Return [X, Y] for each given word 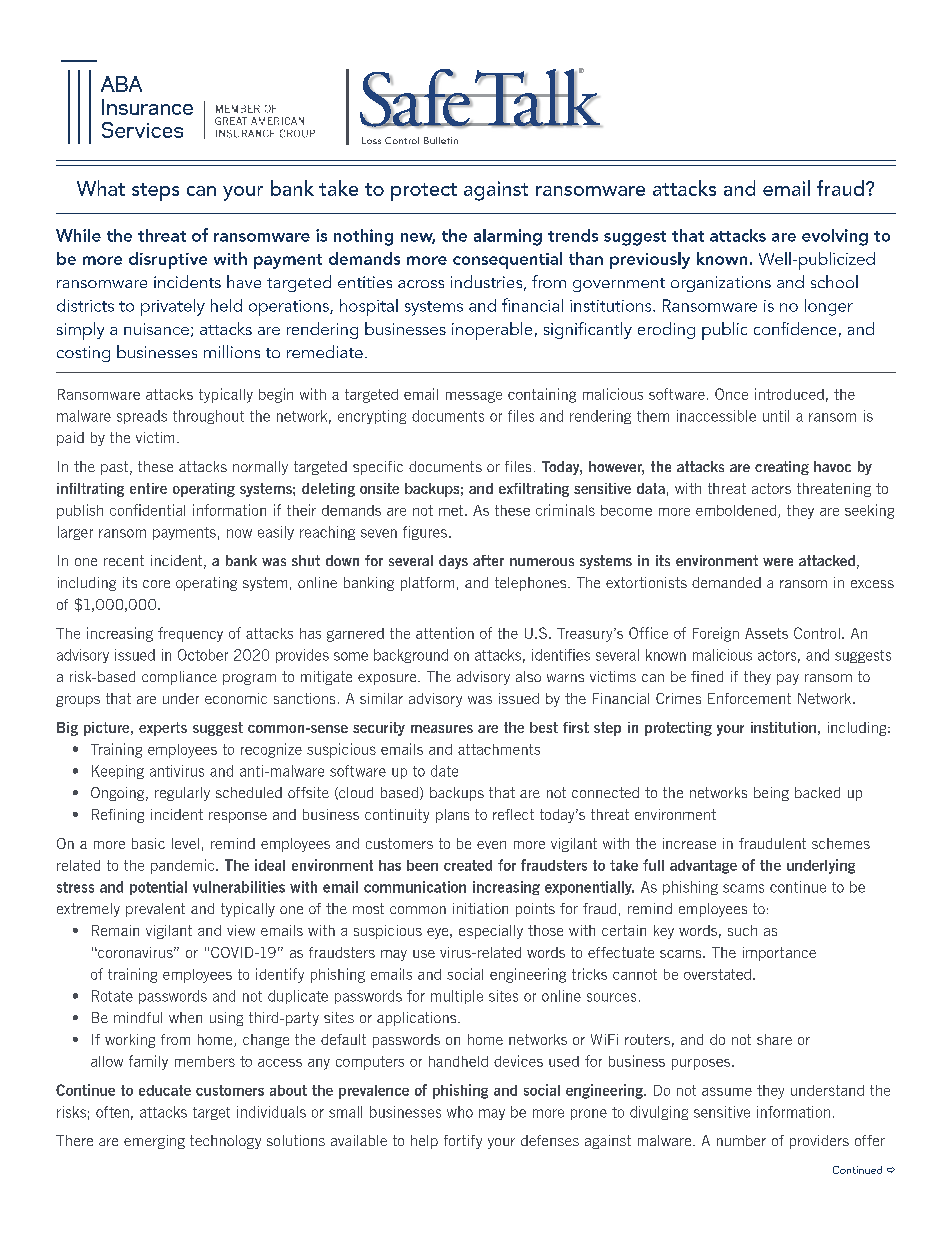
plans [452, 816]
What [101, 188]
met [452, 510]
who [460, 1112]
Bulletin [441, 140]
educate [165, 1090]
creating [782, 468]
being [771, 794]
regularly [182, 794]
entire [148, 488]
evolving [835, 237]
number [741, 1140]
